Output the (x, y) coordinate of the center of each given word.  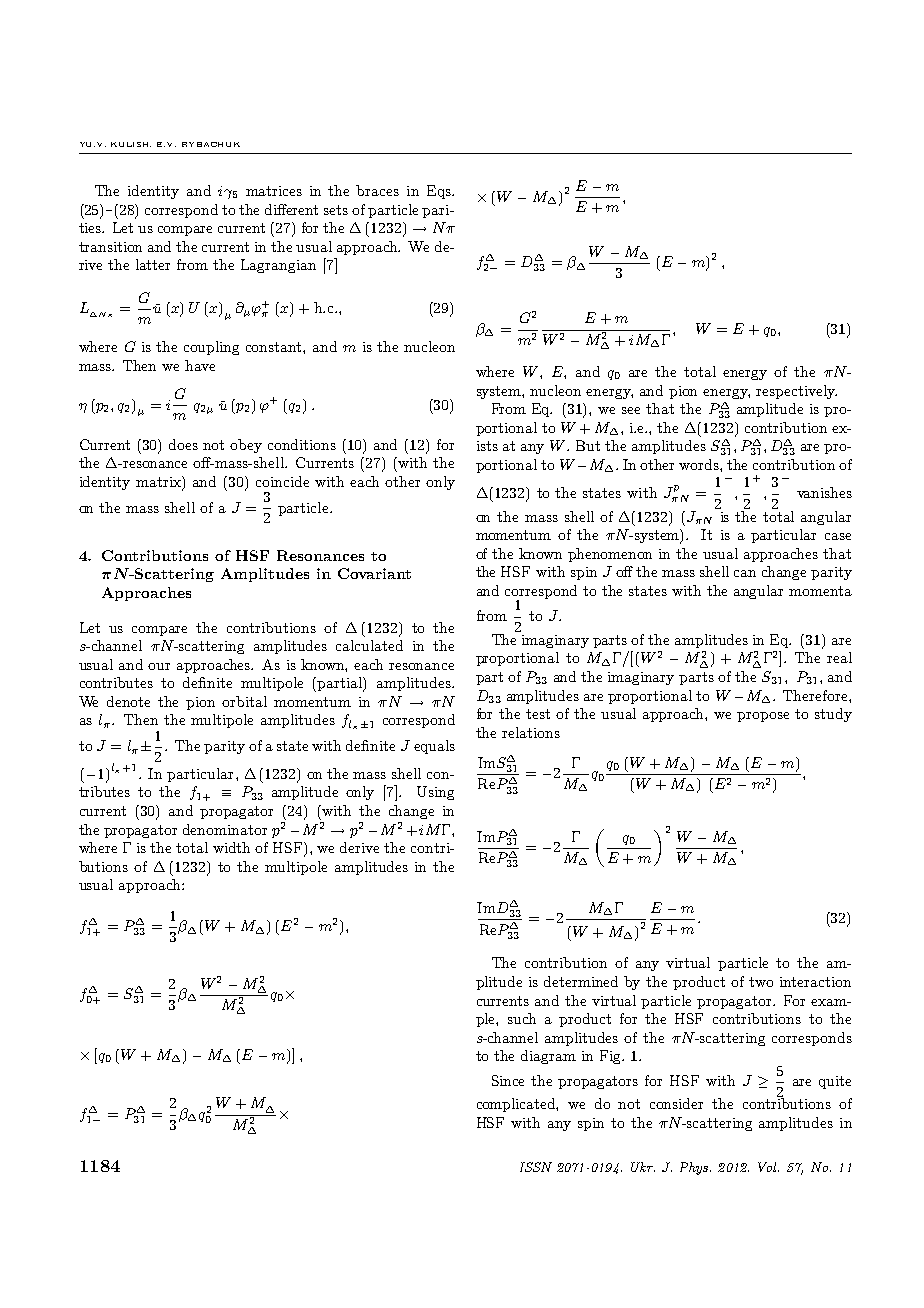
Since (508, 1080)
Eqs (440, 192)
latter (153, 264)
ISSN (536, 1167)
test (538, 714)
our (159, 666)
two (761, 982)
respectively (796, 392)
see (631, 410)
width (231, 847)
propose (763, 717)
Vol (768, 1167)
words (700, 464)
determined (581, 981)
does (183, 444)
